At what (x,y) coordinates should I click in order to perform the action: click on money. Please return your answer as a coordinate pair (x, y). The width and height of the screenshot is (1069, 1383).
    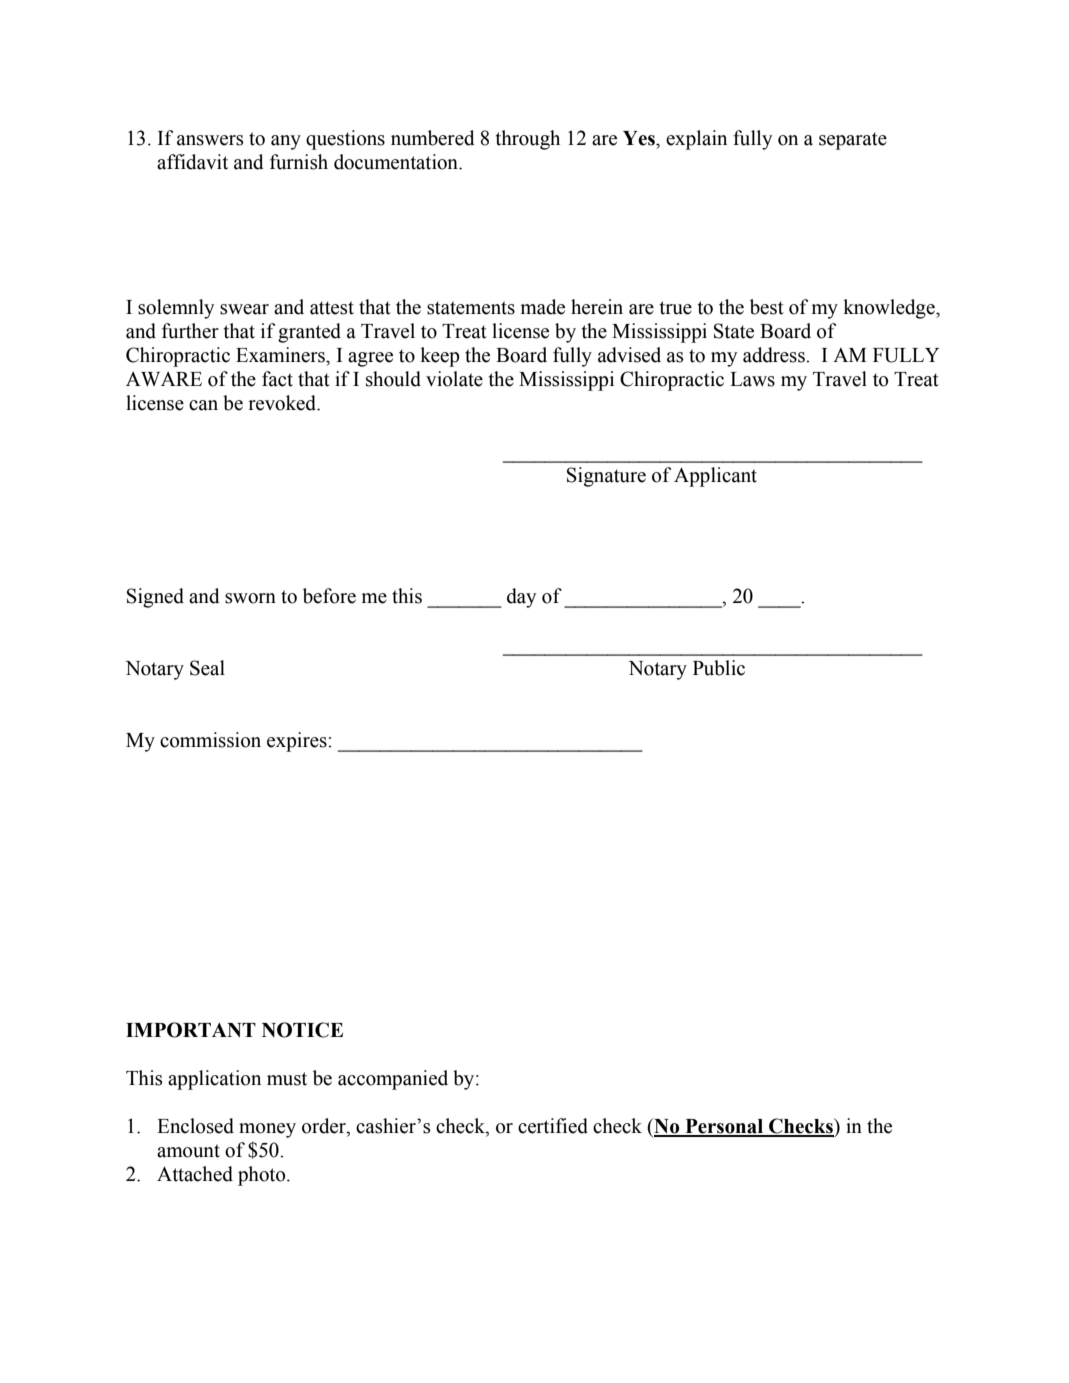
    Looking at the image, I should click on (267, 1130).
